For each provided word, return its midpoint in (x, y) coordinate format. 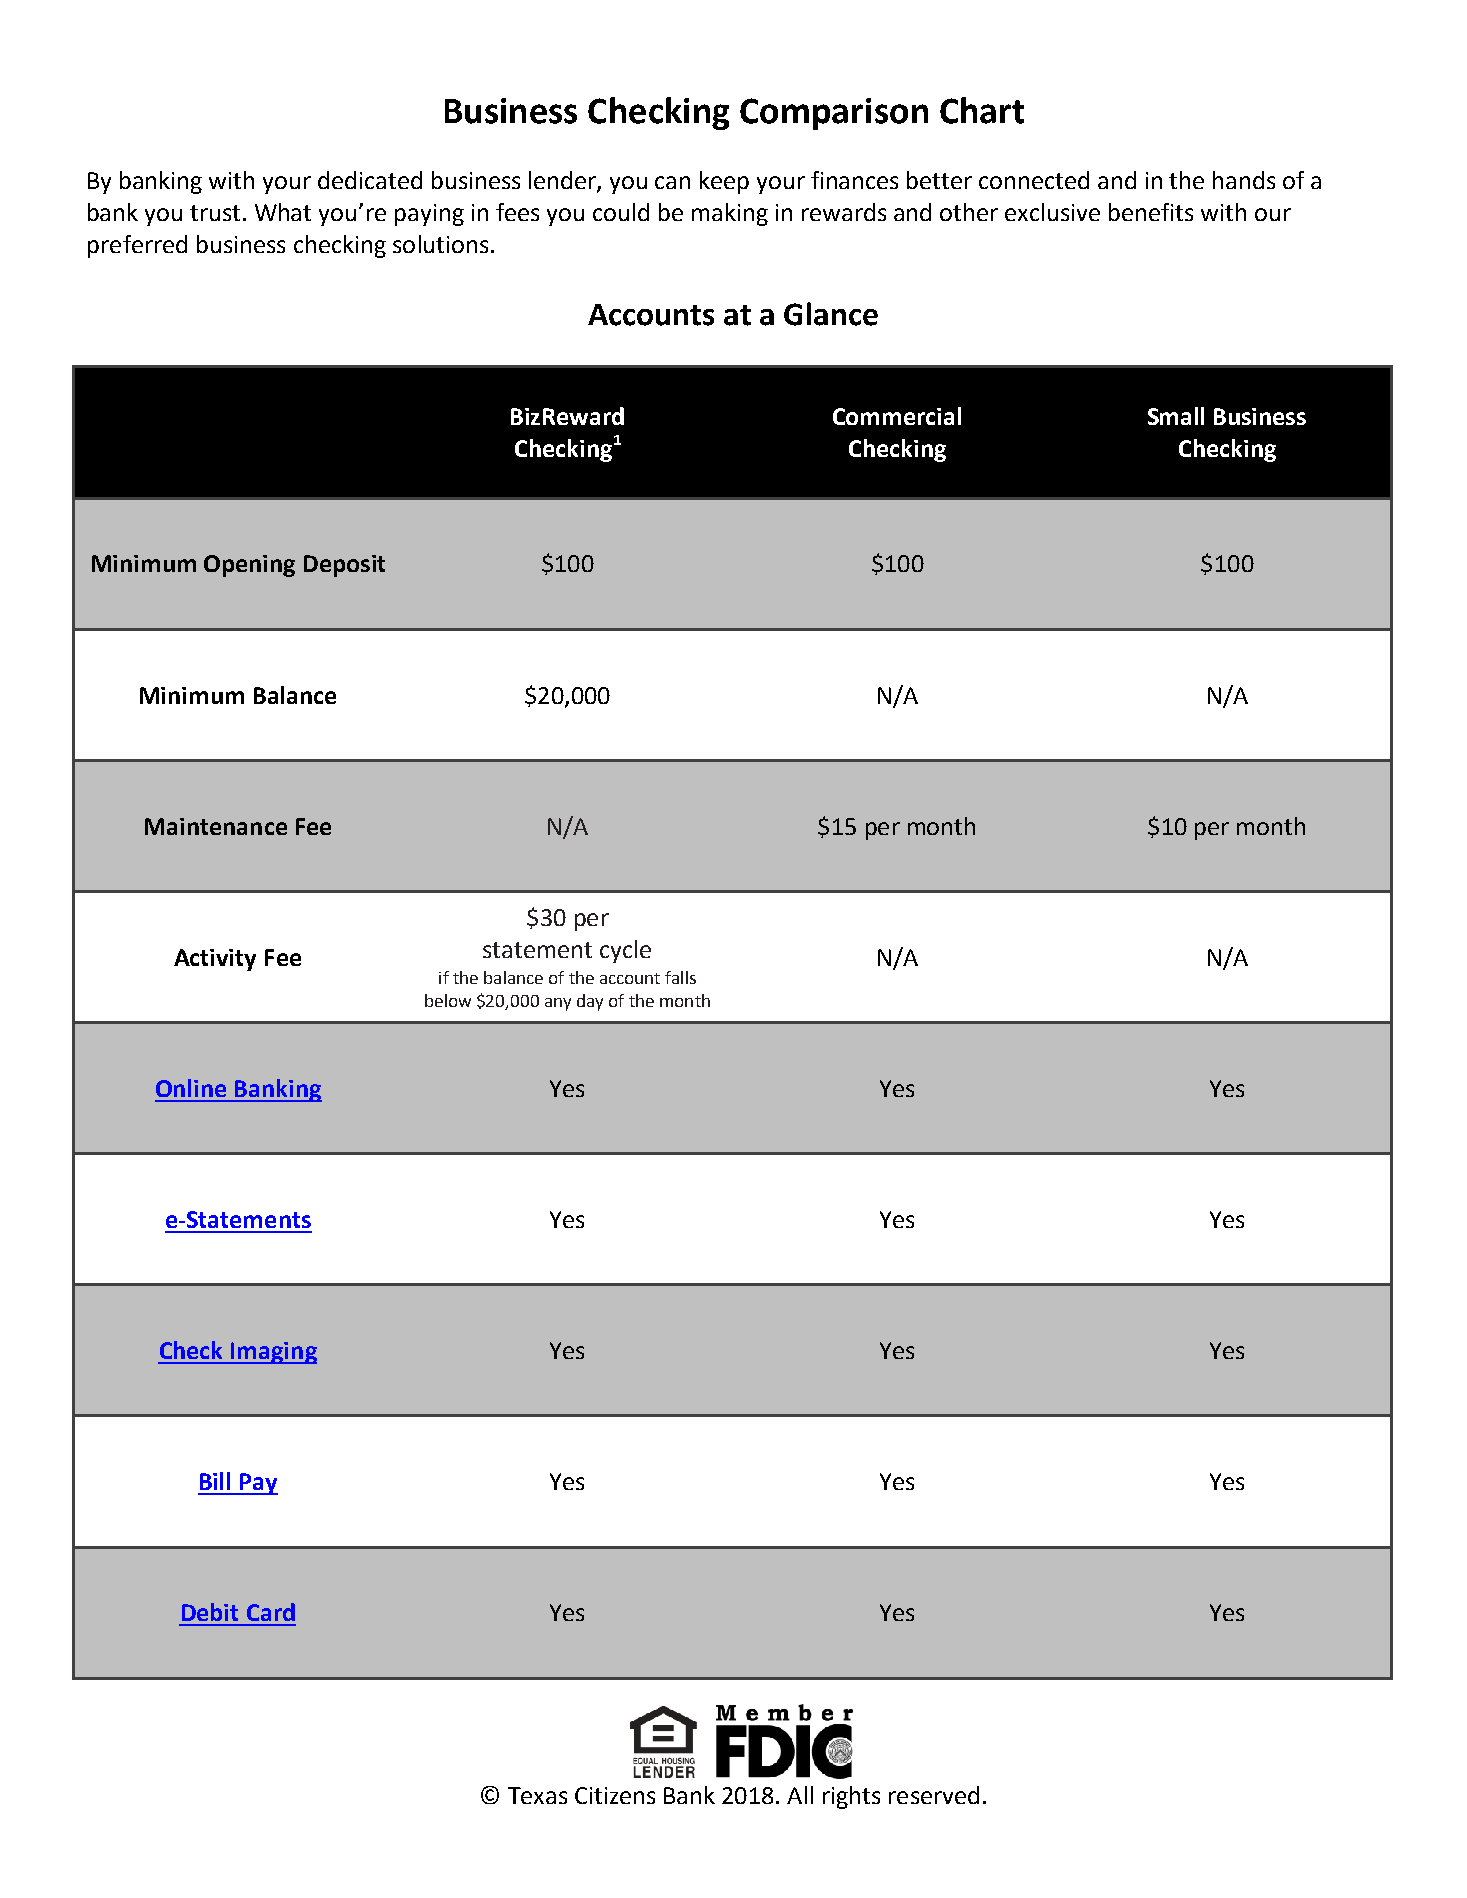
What (283, 212)
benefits (1151, 212)
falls (680, 977)
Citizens (615, 1795)
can (672, 182)
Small (1176, 416)
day (590, 1002)
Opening (249, 566)
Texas (537, 1795)
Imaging (273, 1353)
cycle (625, 951)
